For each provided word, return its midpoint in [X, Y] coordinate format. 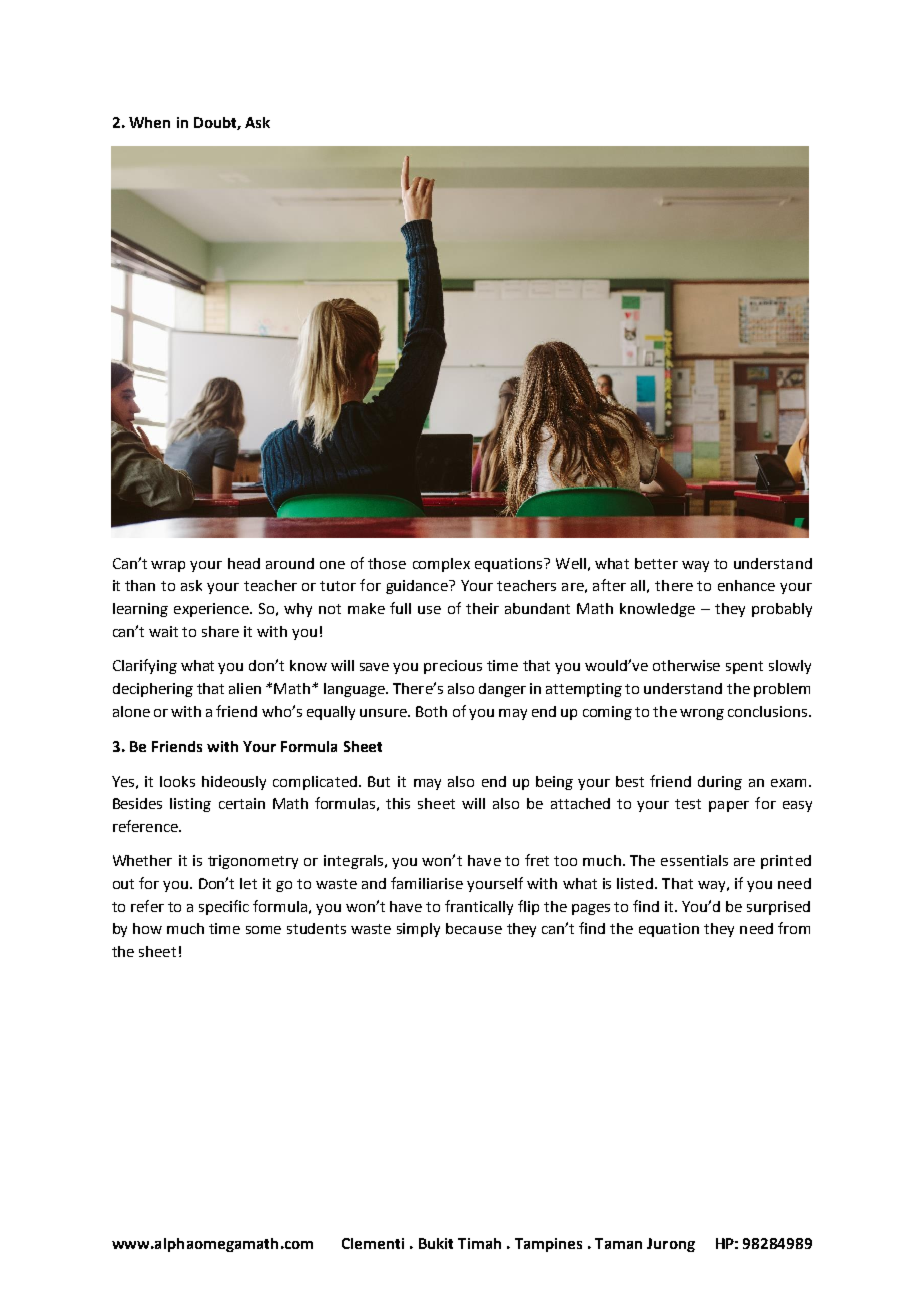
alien [245, 688]
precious [453, 667]
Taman [618, 1243]
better [656, 563]
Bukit [436, 1243]
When [149, 122]
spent [744, 667]
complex [441, 565]
